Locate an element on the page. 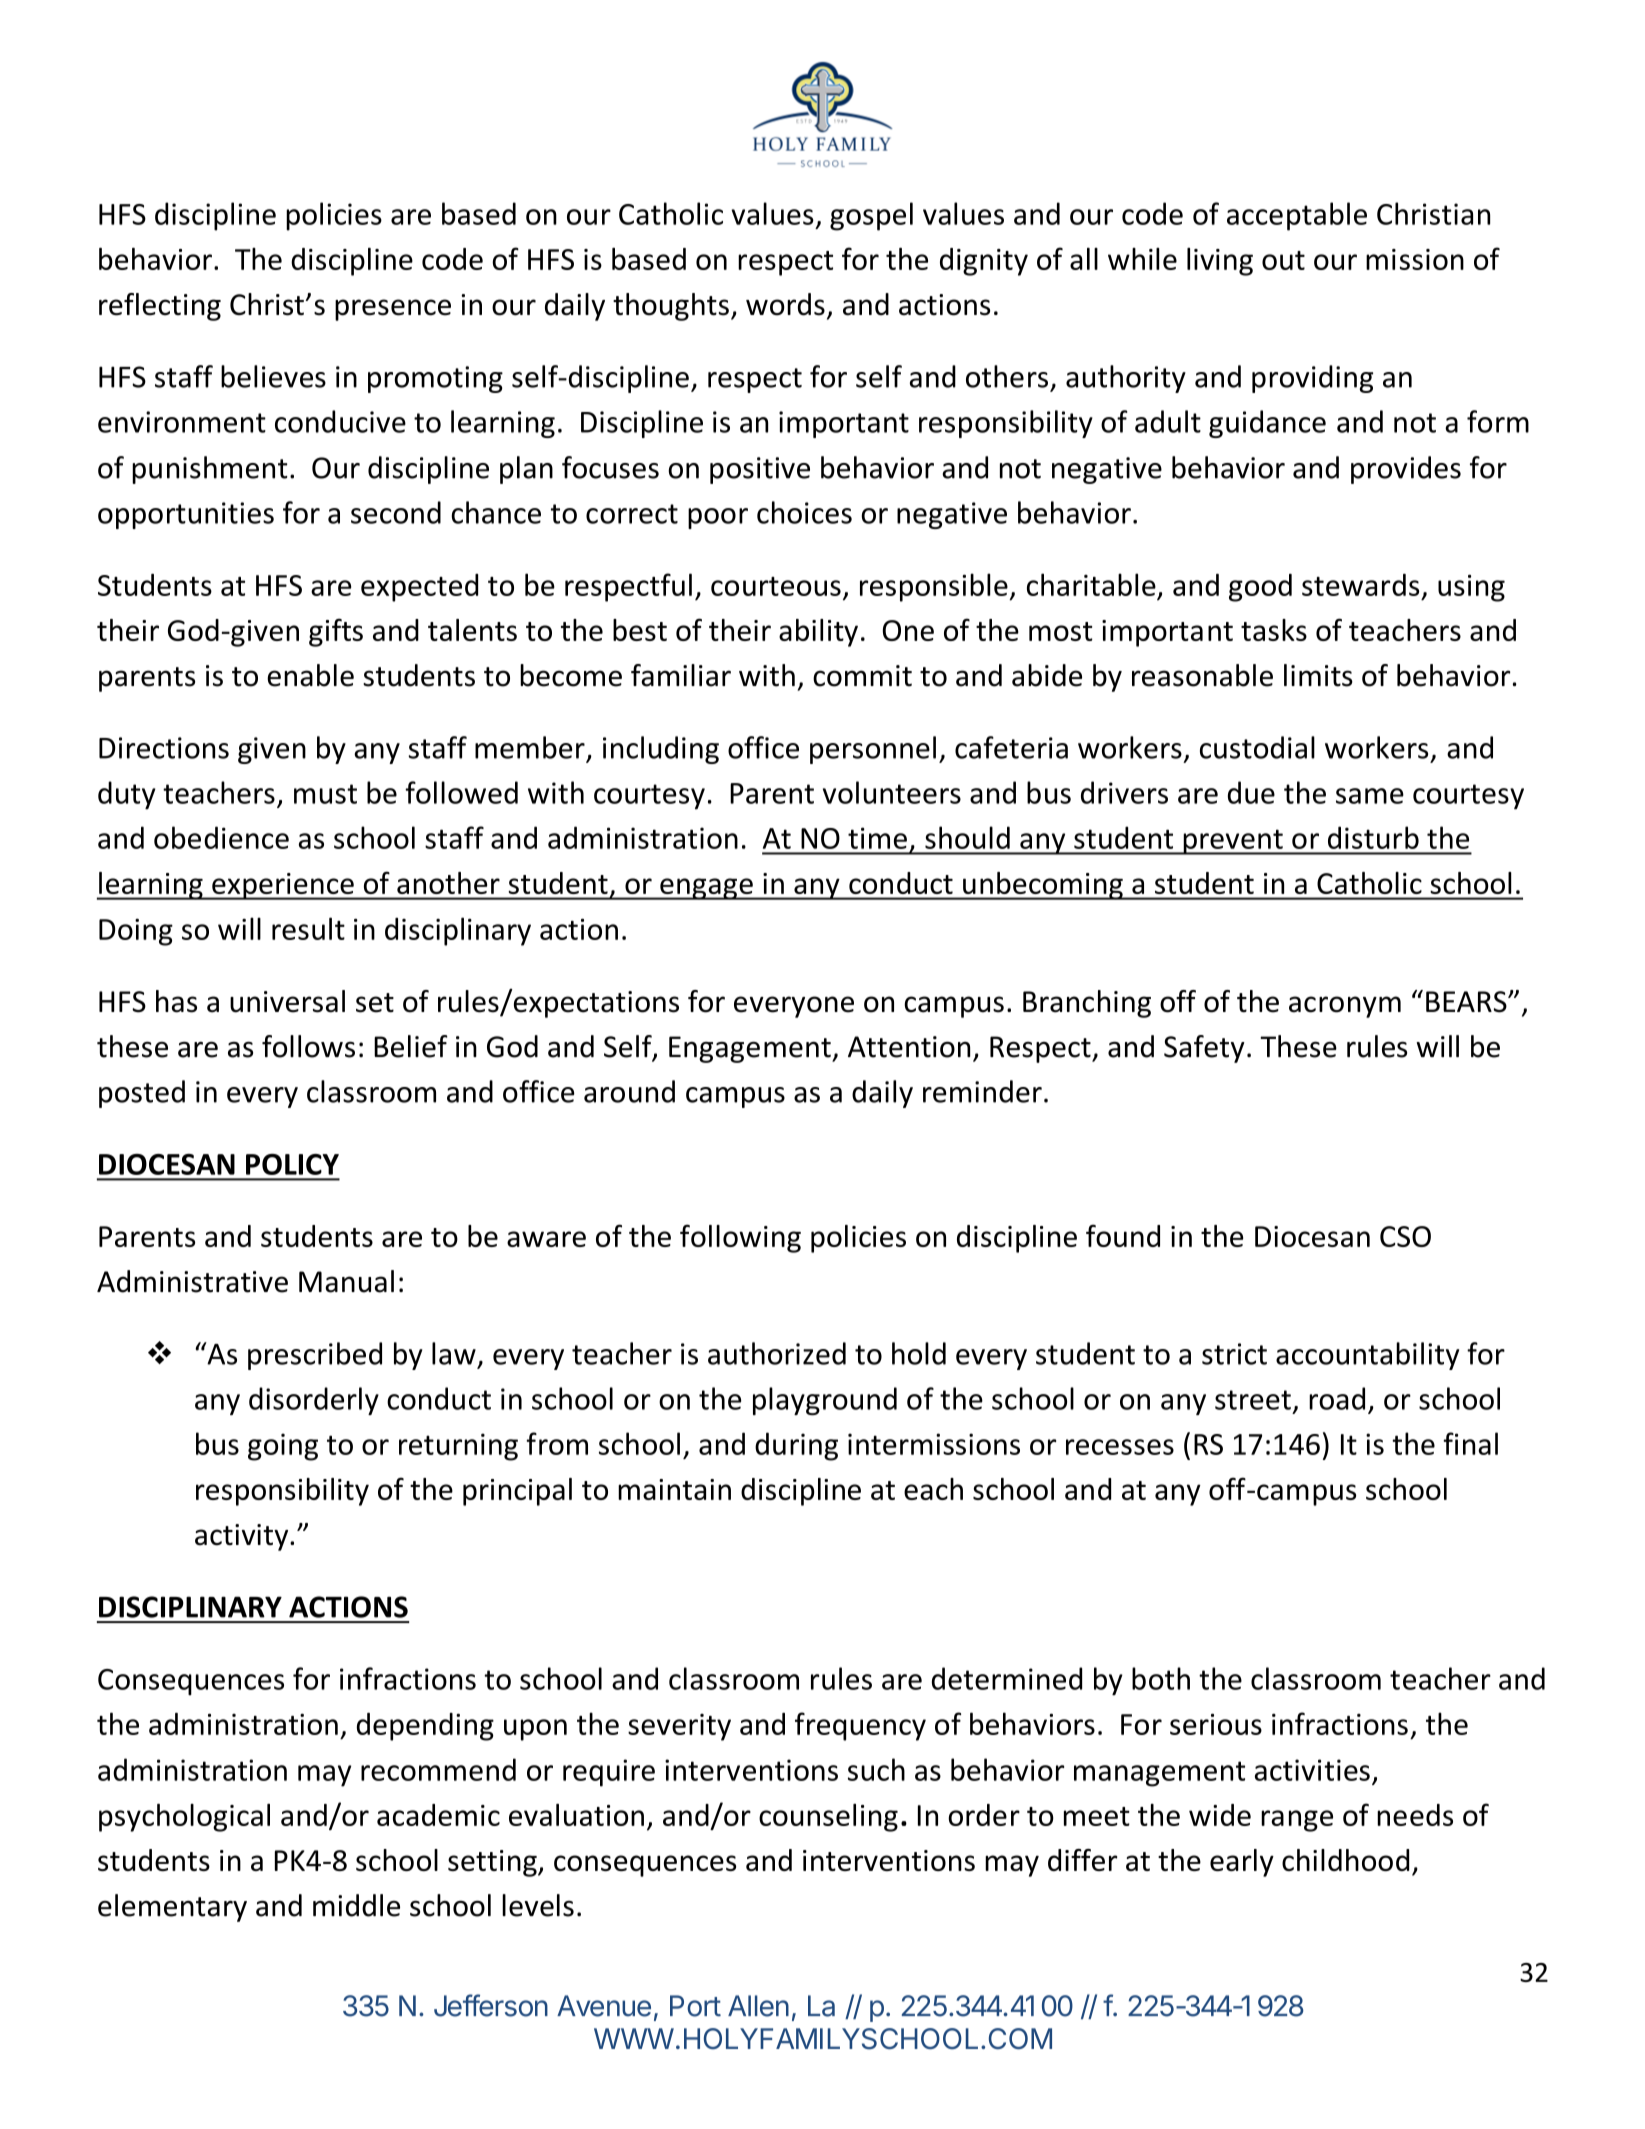  presence is located at coordinates (393, 310).
